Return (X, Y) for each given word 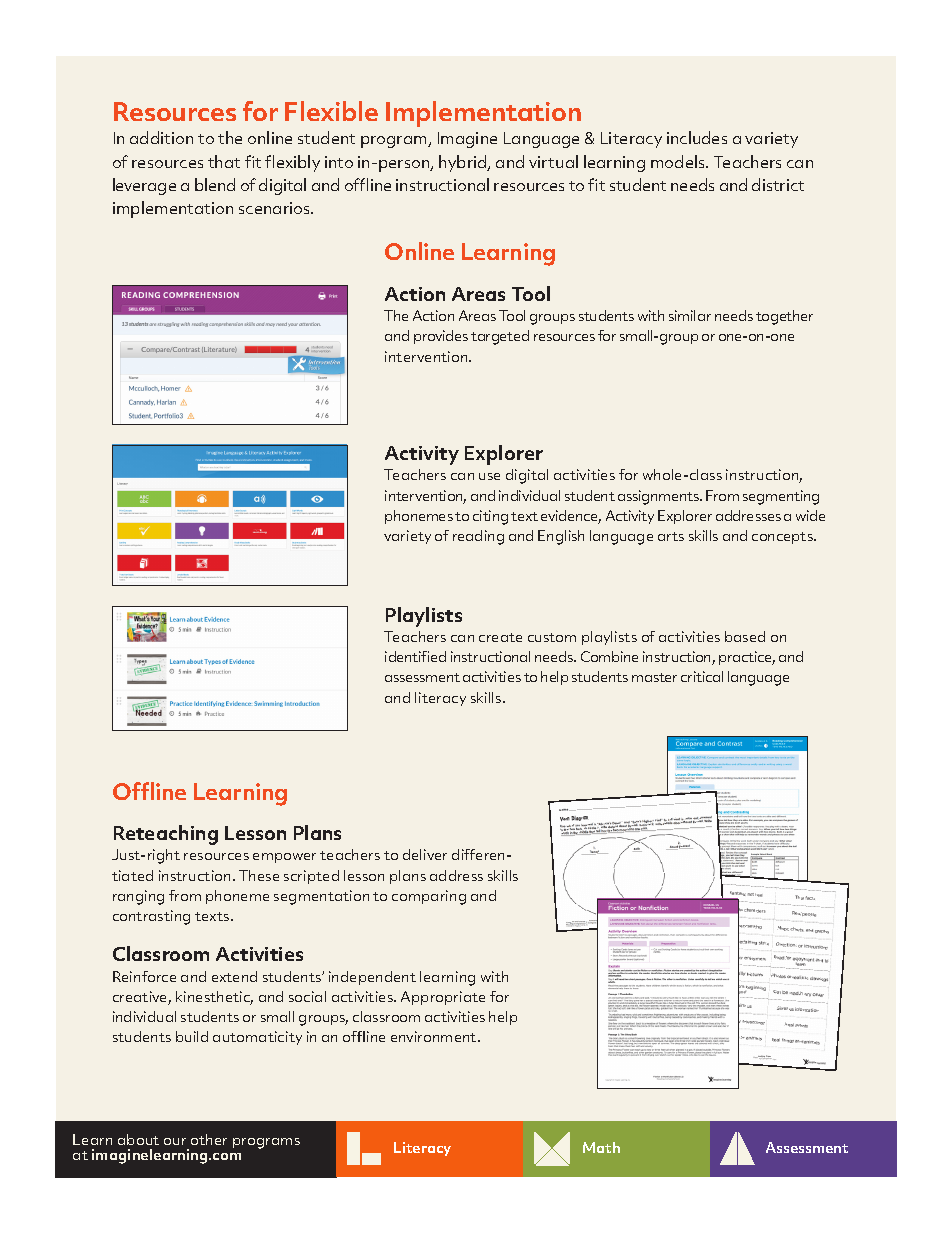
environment (435, 1036)
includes (697, 137)
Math (601, 1147)
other (209, 1139)
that (224, 161)
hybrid (464, 163)
